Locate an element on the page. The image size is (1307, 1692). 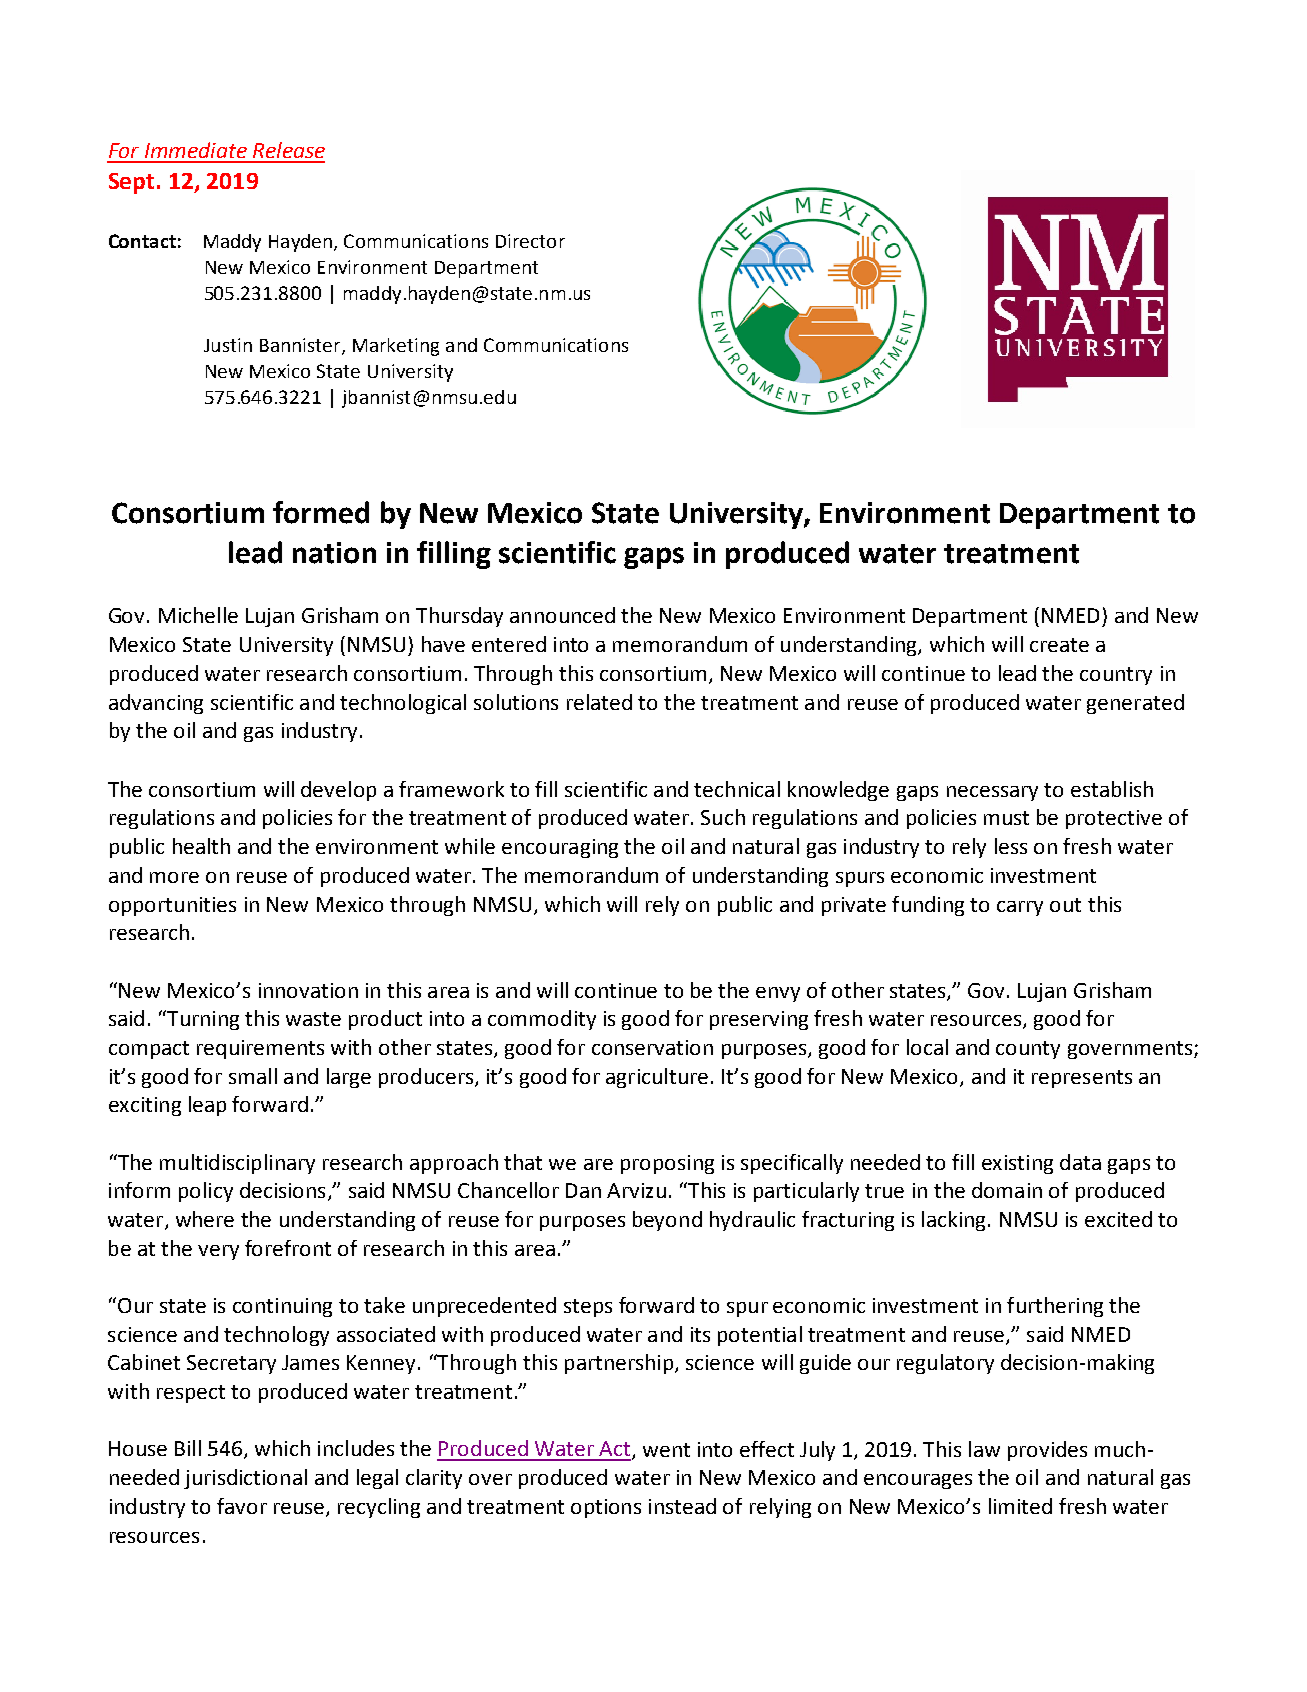
favor is located at coordinates (242, 1506).
